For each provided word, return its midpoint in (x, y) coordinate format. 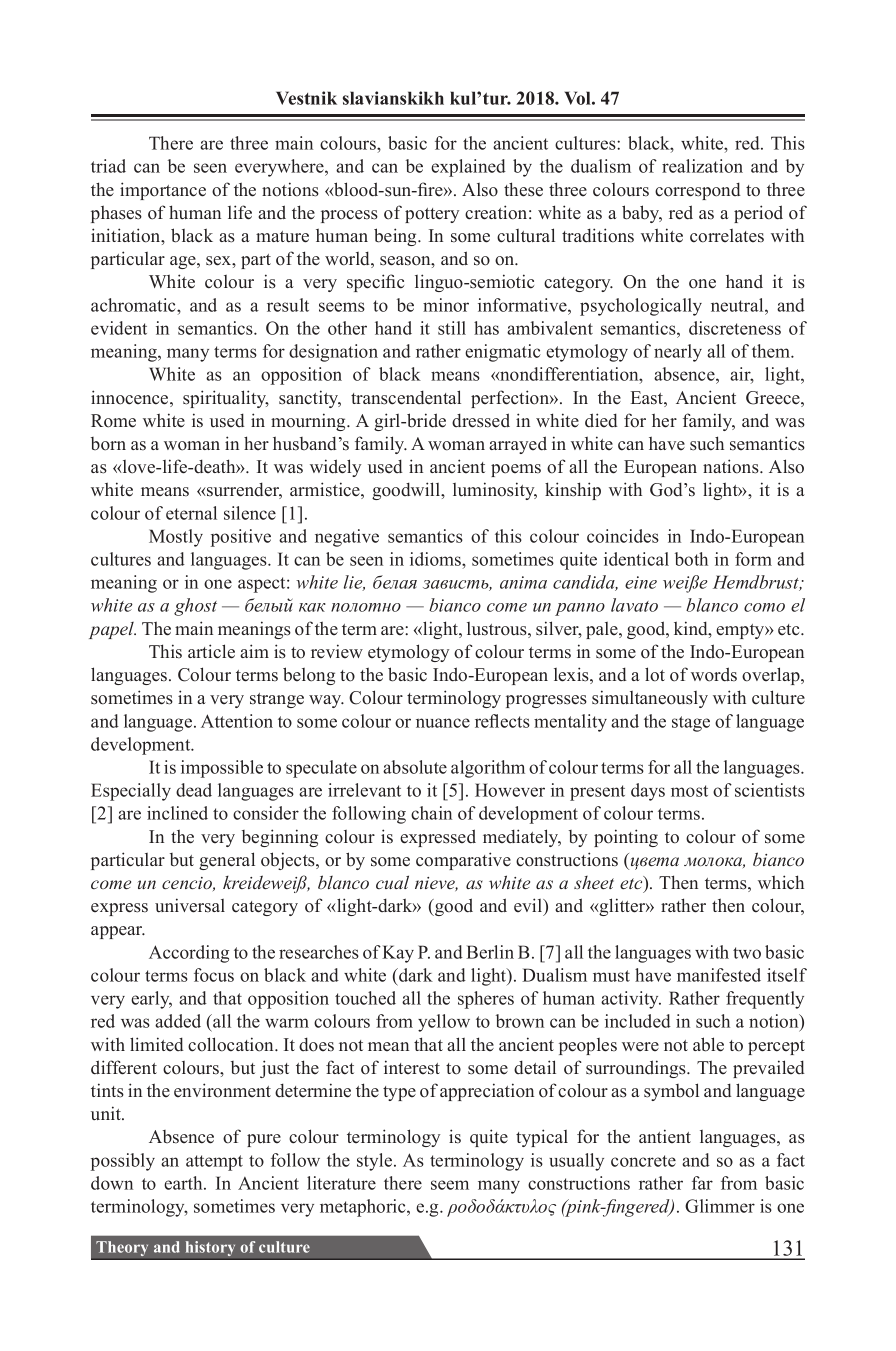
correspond (698, 191)
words (714, 674)
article (211, 651)
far (702, 1183)
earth (184, 1183)
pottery (432, 215)
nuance (443, 723)
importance (163, 191)
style (376, 1162)
